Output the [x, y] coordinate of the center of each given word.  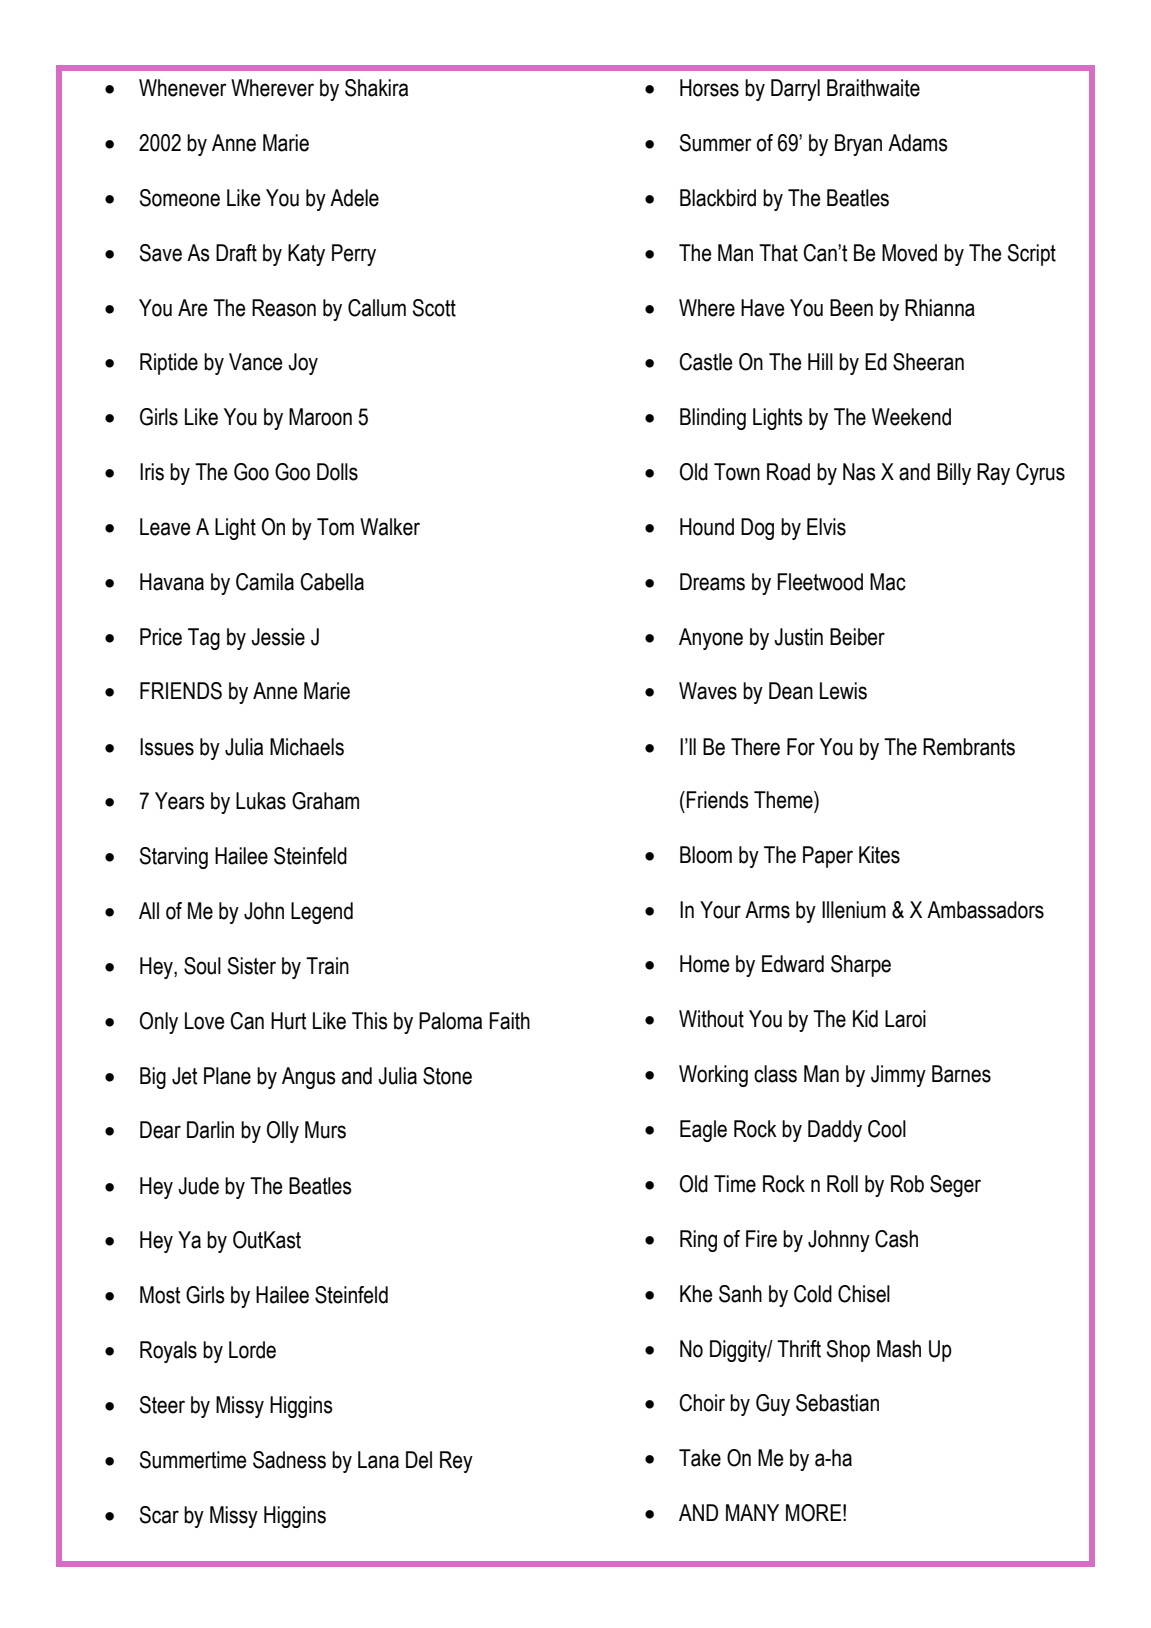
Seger [955, 1186]
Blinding [713, 419]
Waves [708, 691]
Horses [709, 88]
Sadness [289, 1460]
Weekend [911, 417]
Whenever [183, 88]
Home [705, 964]
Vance [256, 362]
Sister [252, 966]
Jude [198, 1186]
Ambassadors [985, 910]
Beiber [857, 637]
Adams [918, 143]
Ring [698, 1241]
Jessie [278, 637]
